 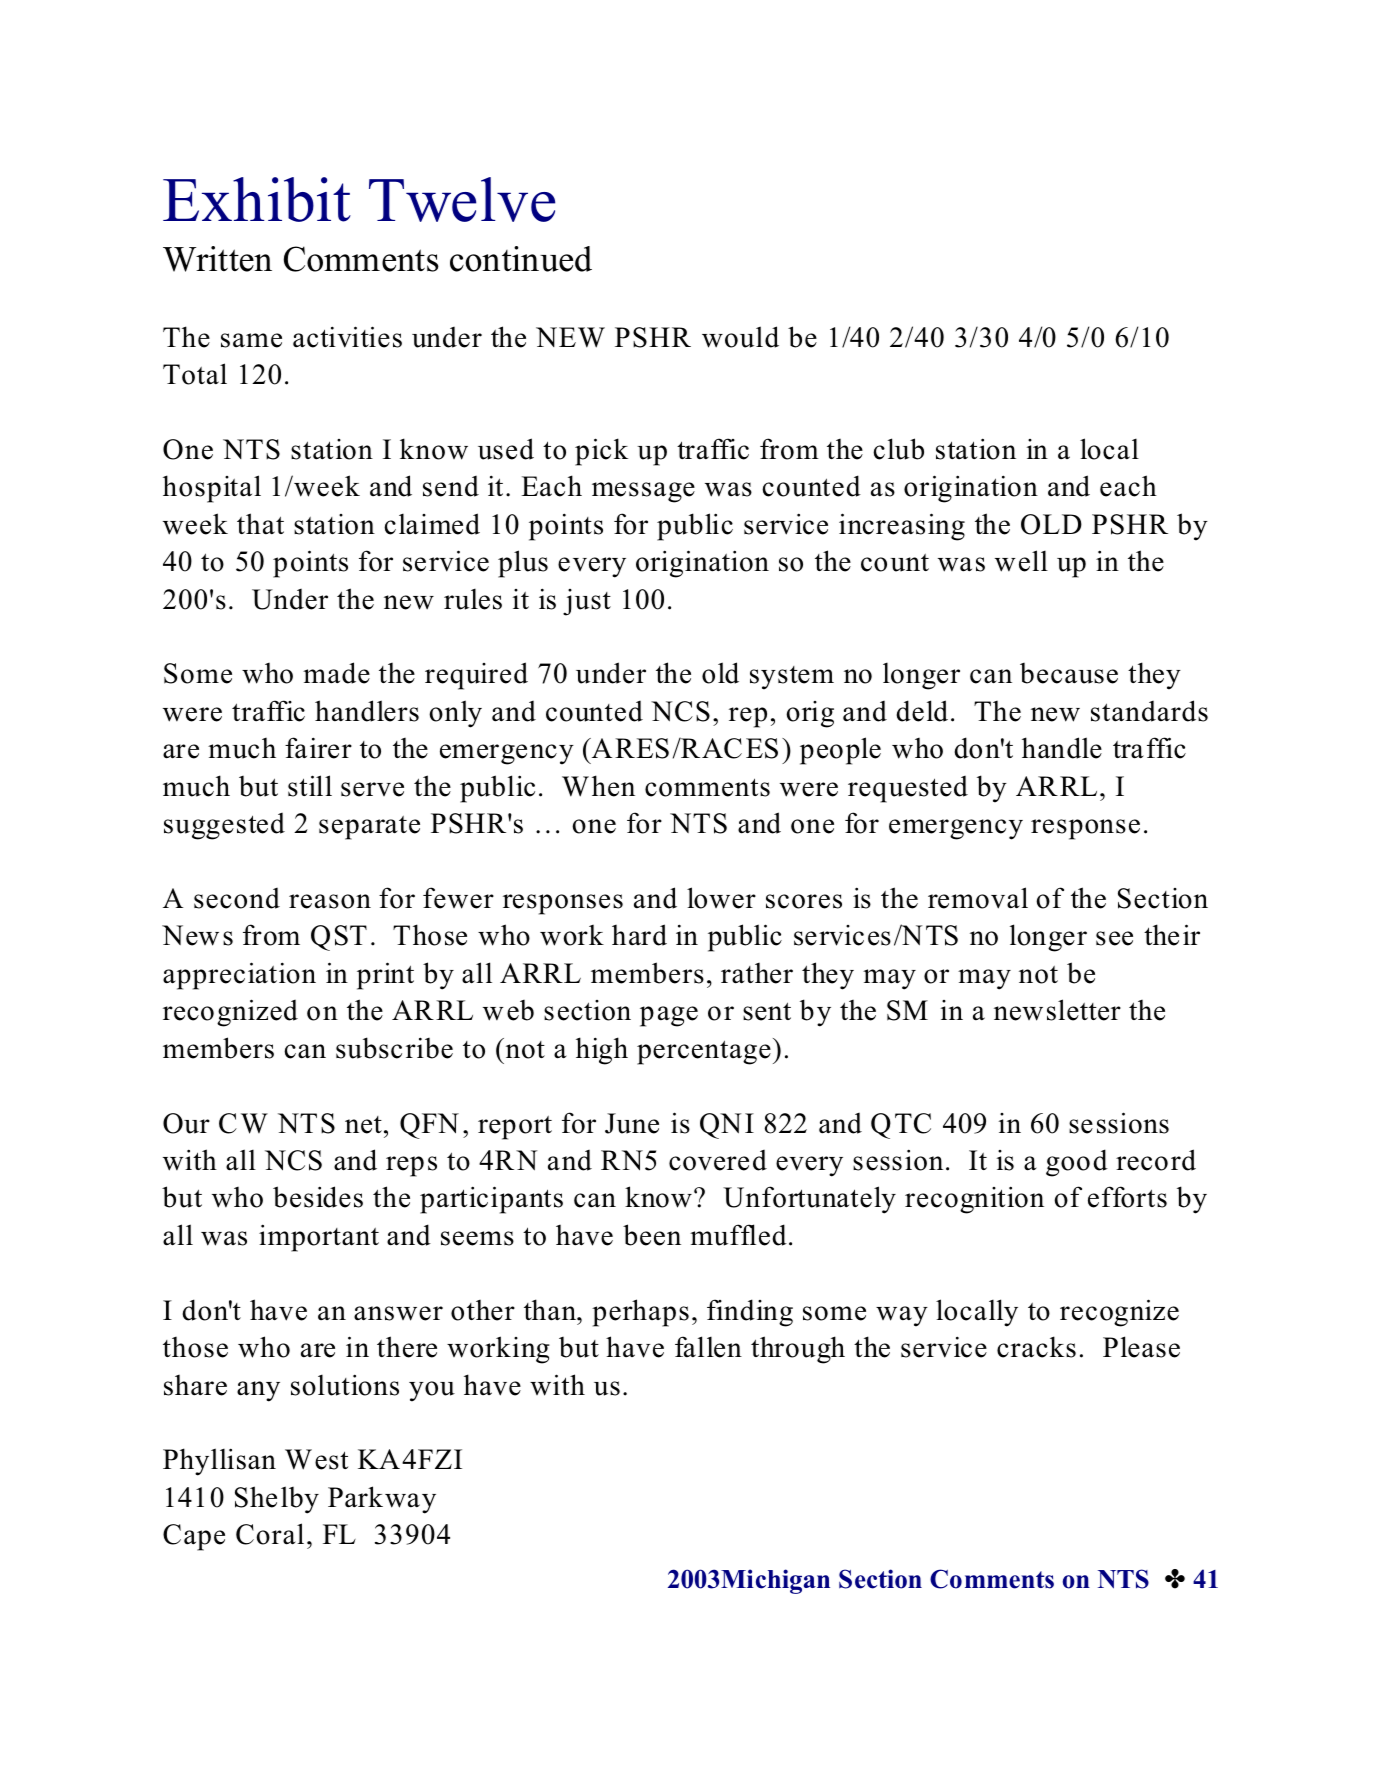 I want to click on good, so click(x=1077, y=1163).
